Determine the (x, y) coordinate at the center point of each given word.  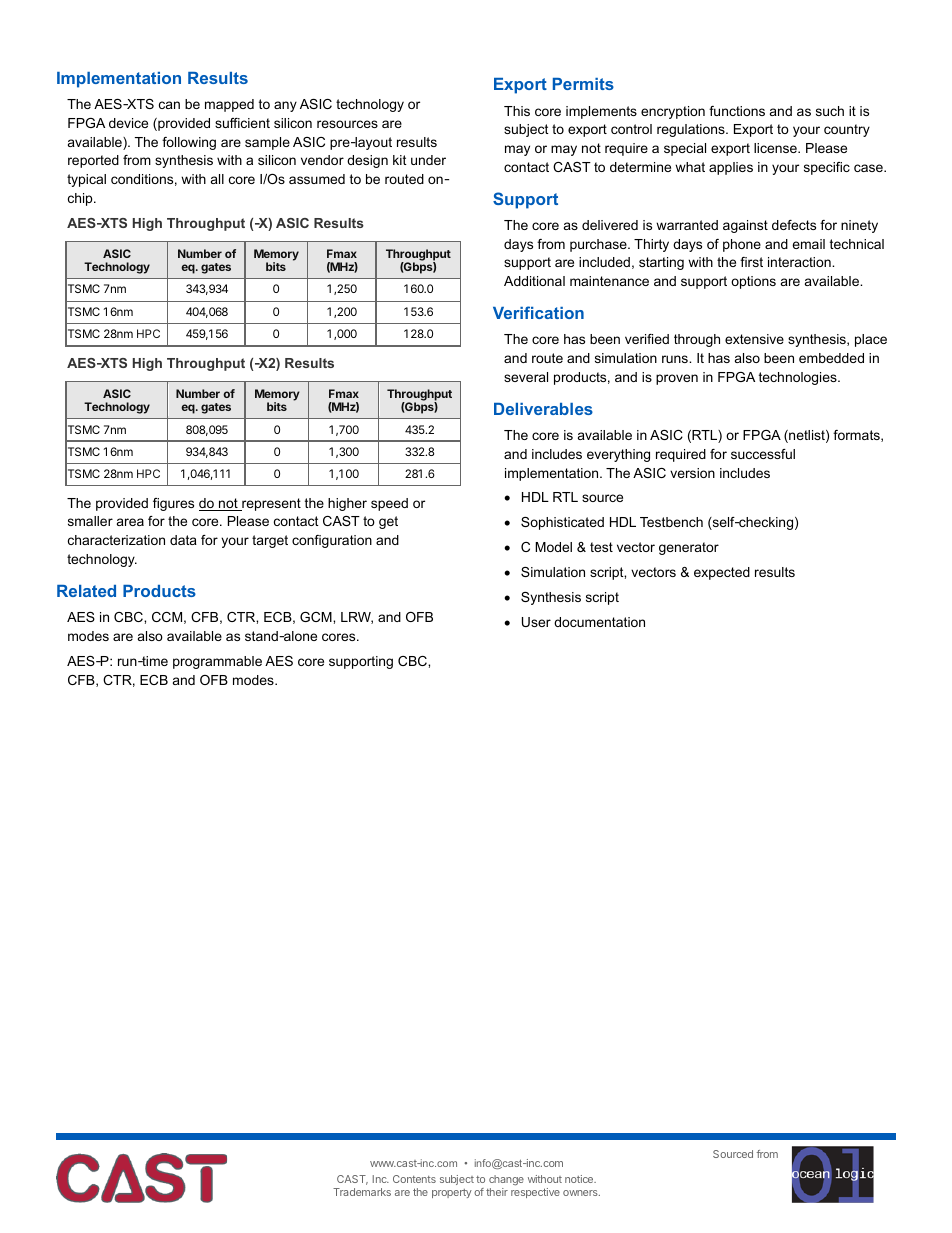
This (517, 111)
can (169, 105)
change (506, 1180)
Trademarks (362, 1192)
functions (737, 111)
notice (580, 1179)
